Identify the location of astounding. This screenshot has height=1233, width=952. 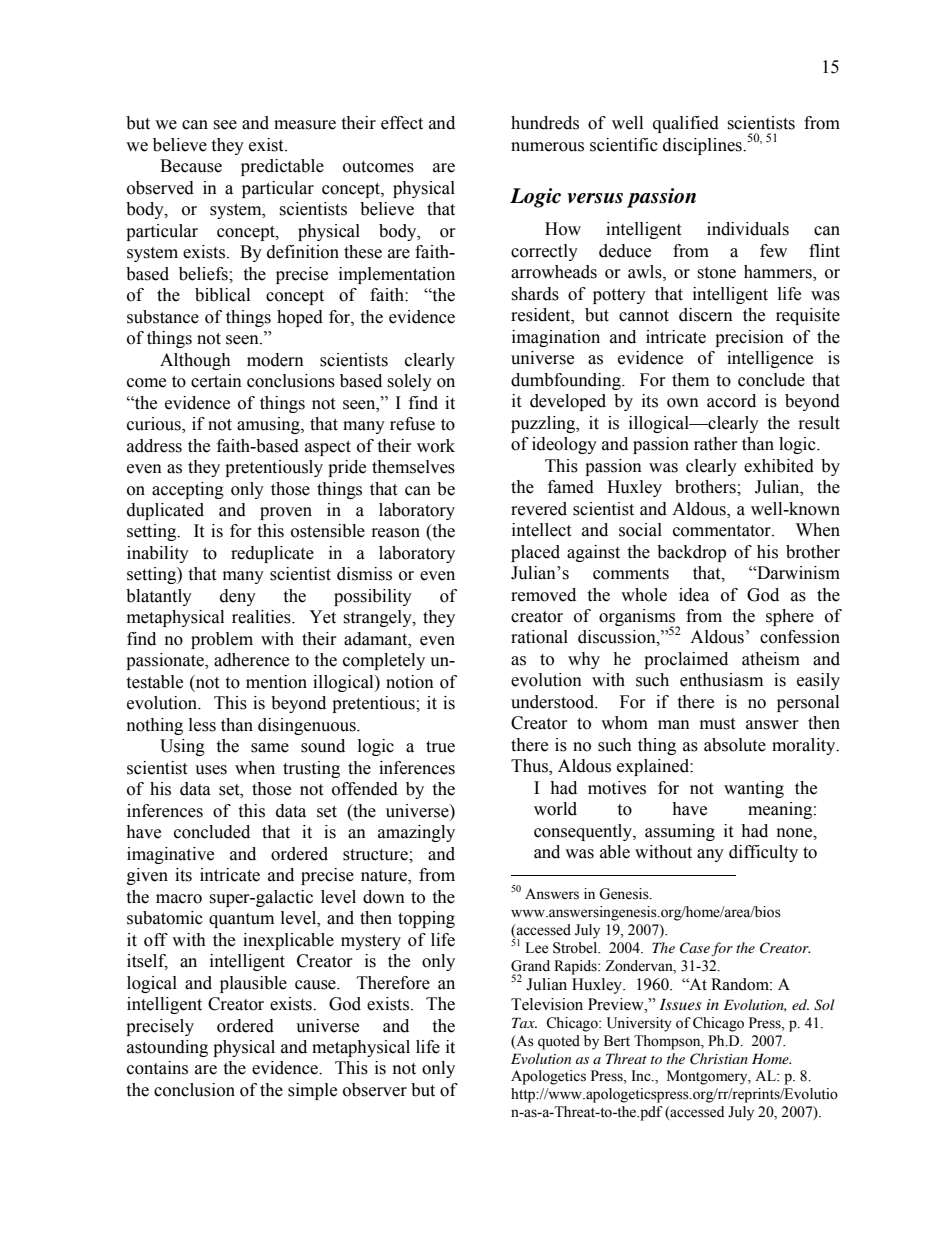
(167, 1048).
